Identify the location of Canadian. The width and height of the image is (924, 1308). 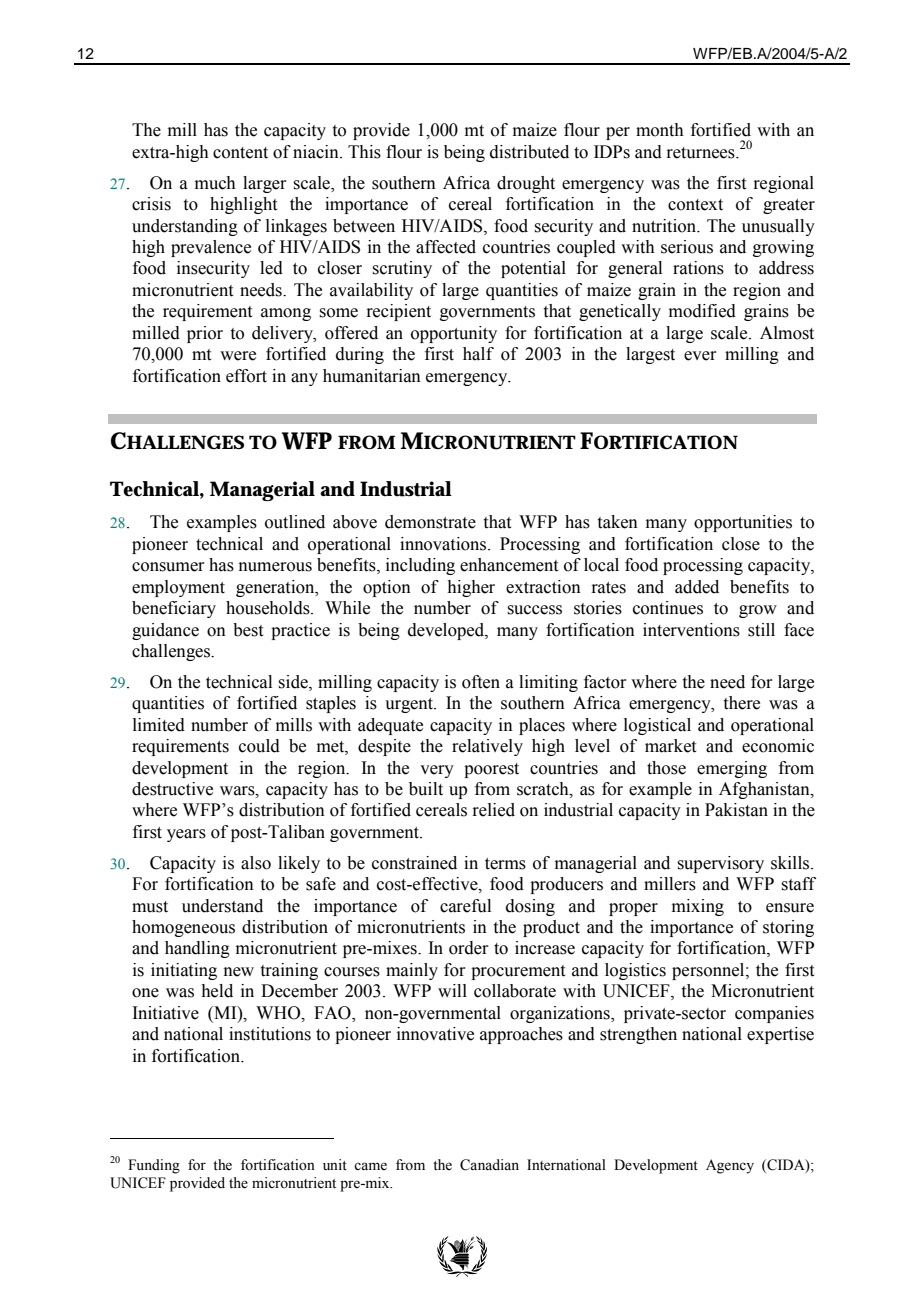
(489, 1165).
